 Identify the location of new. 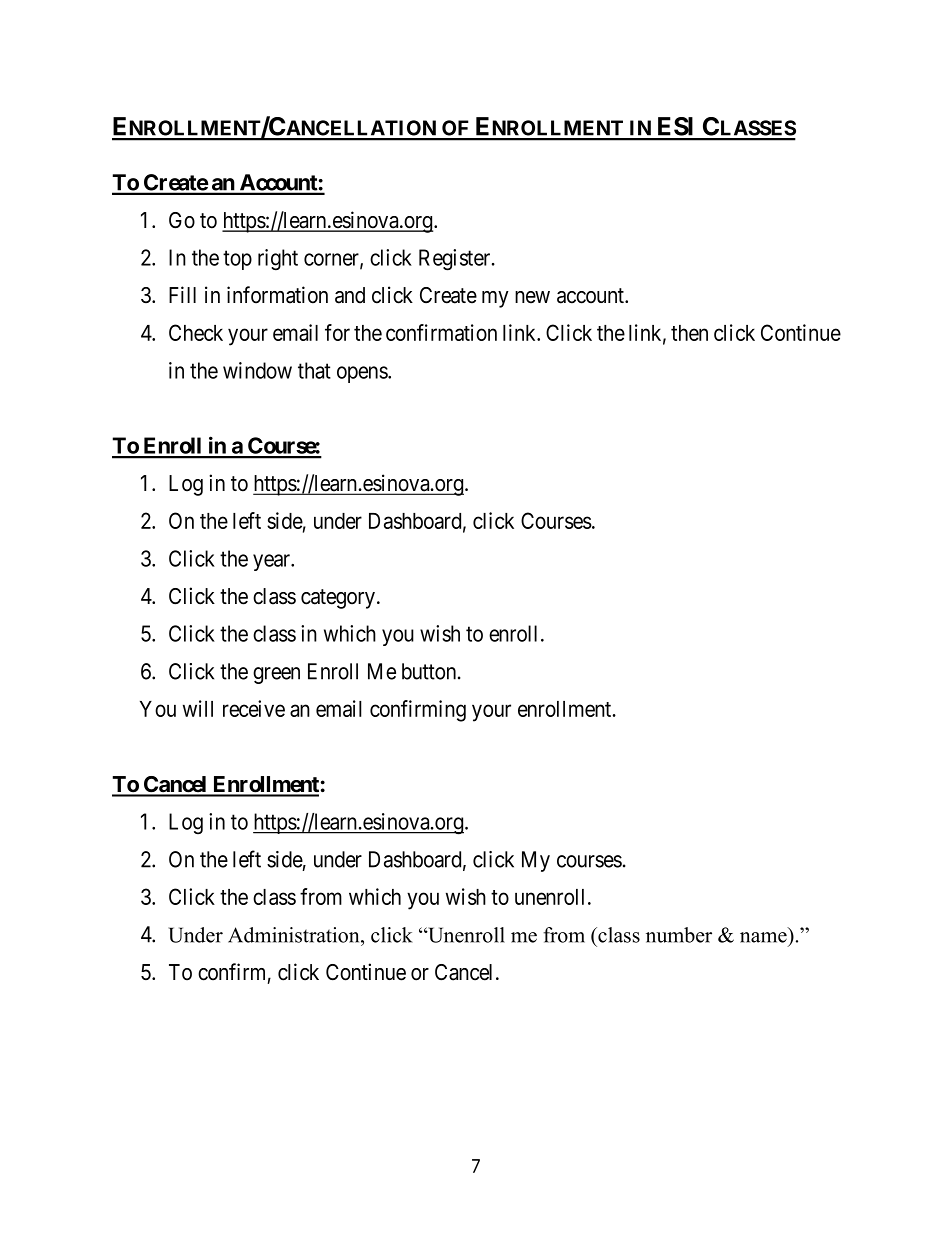
(532, 297).
